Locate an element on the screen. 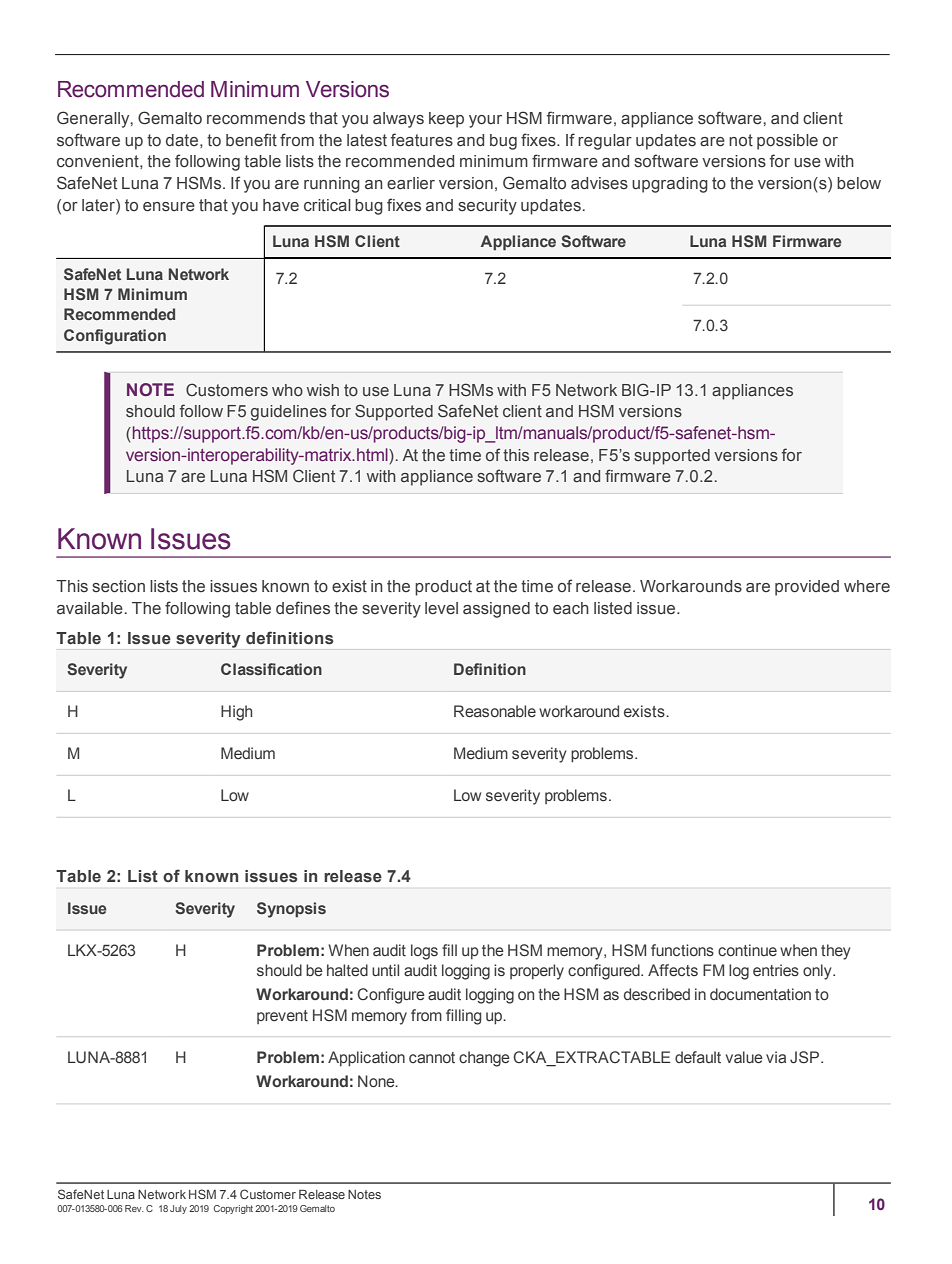 The width and height of the screenshot is (952, 1264). section is located at coordinates (118, 586).
